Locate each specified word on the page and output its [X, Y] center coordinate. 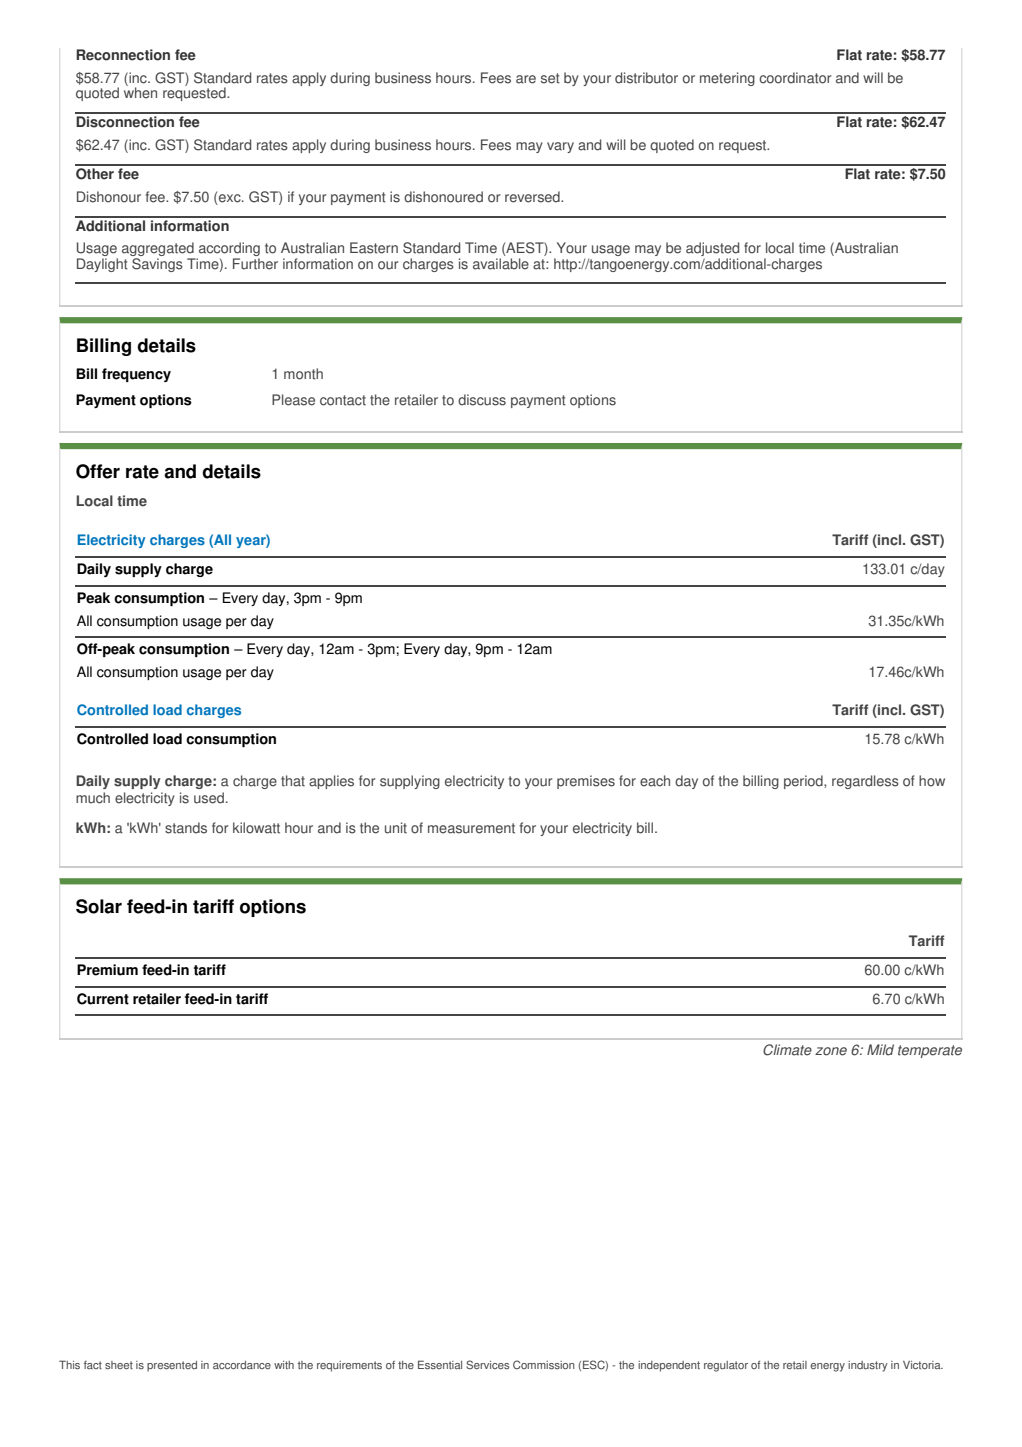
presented [172, 1366]
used [209, 798]
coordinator [795, 78]
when [140, 92]
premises [586, 782]
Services [488, 1365]
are [526, 79]
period [804, 782]
